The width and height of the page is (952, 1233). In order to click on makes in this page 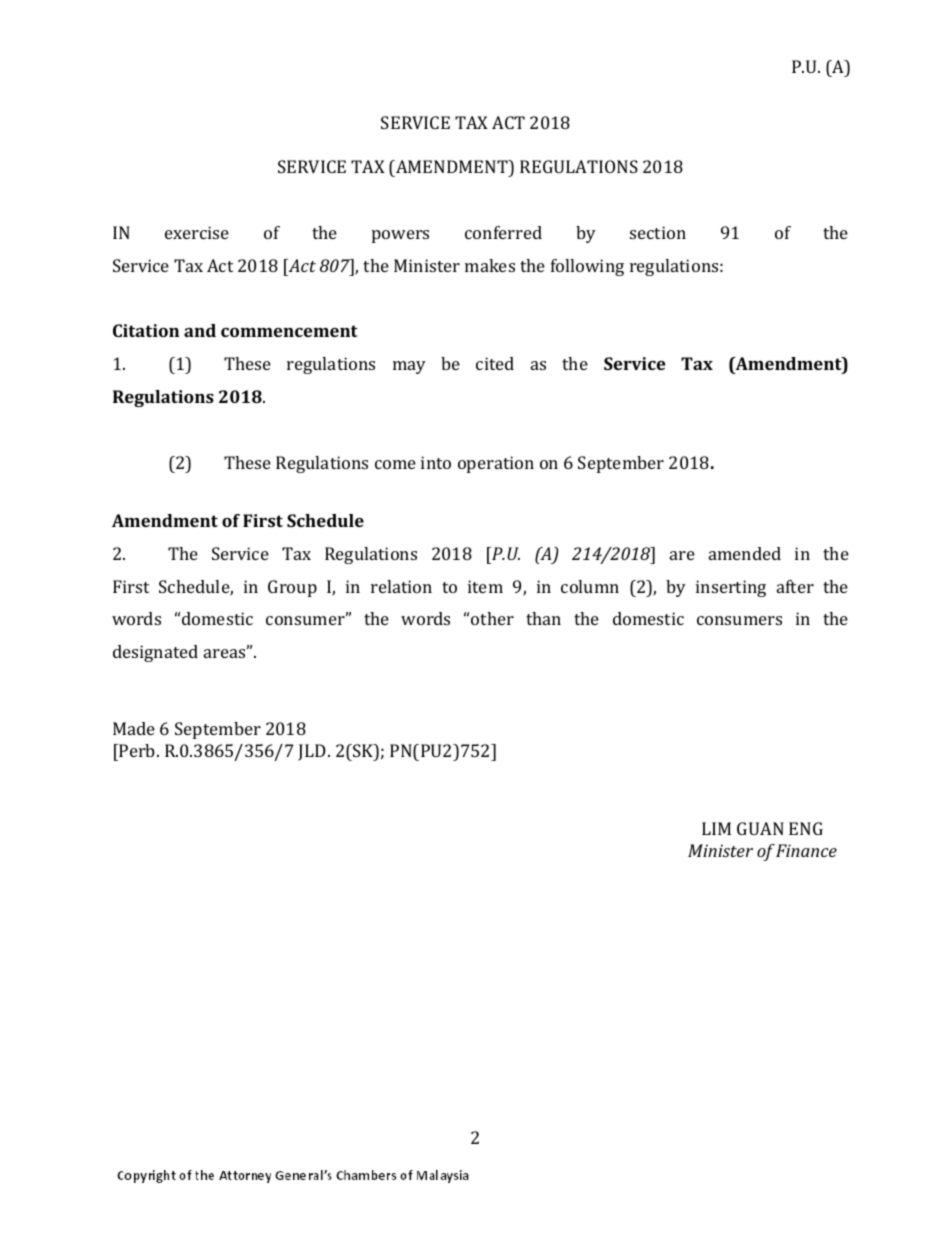, I will do `click(490, 265)`.
